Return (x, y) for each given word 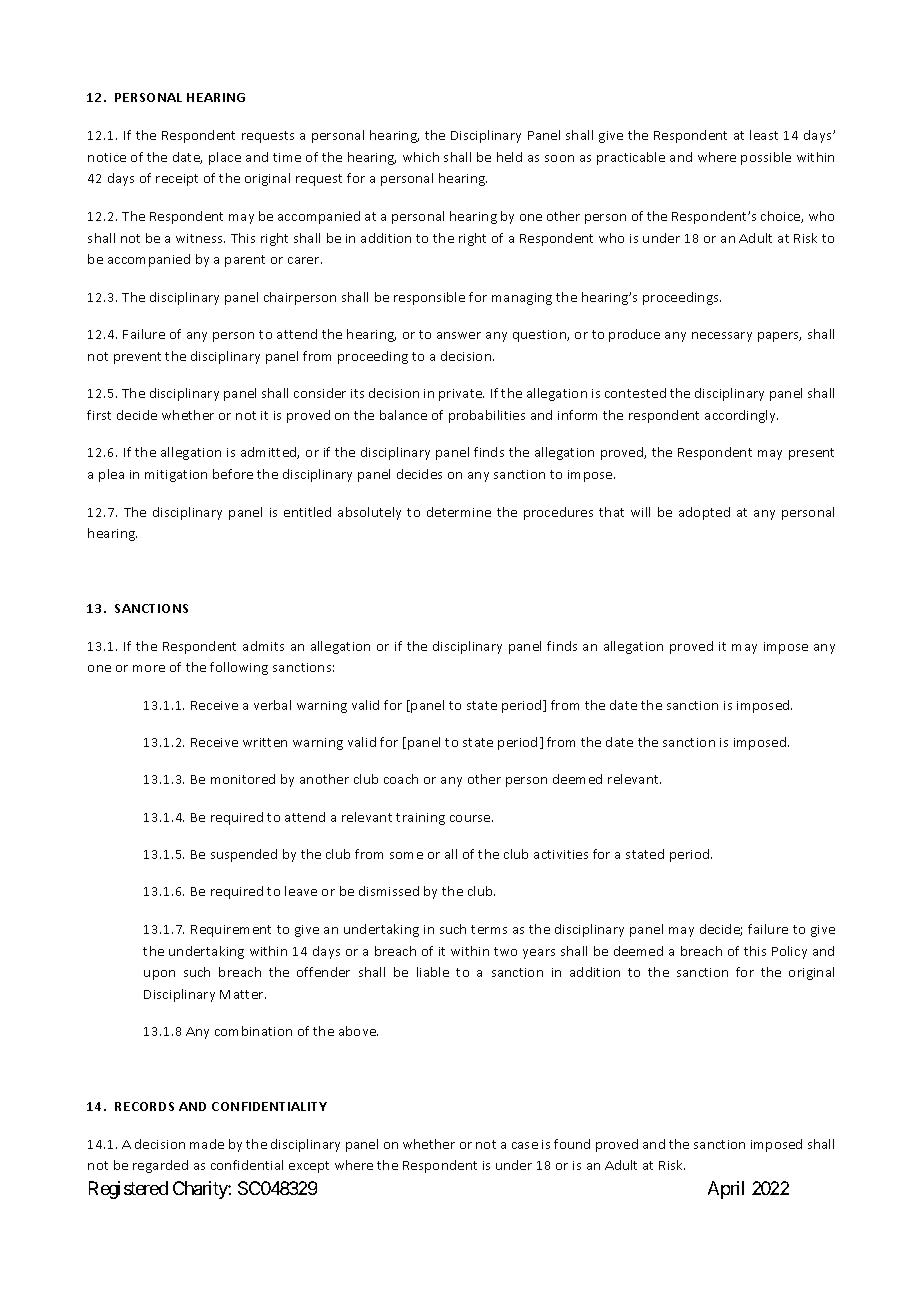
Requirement (231, 931)
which (421, 157)
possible (766, 158)
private (461, 395)
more (149, 668)
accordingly (741, 416)
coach (401, 779)
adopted (704, 513)
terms (489, 929)
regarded (160, 1166)
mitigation (176, 476)
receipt (177, 180)
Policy (789, 952)
